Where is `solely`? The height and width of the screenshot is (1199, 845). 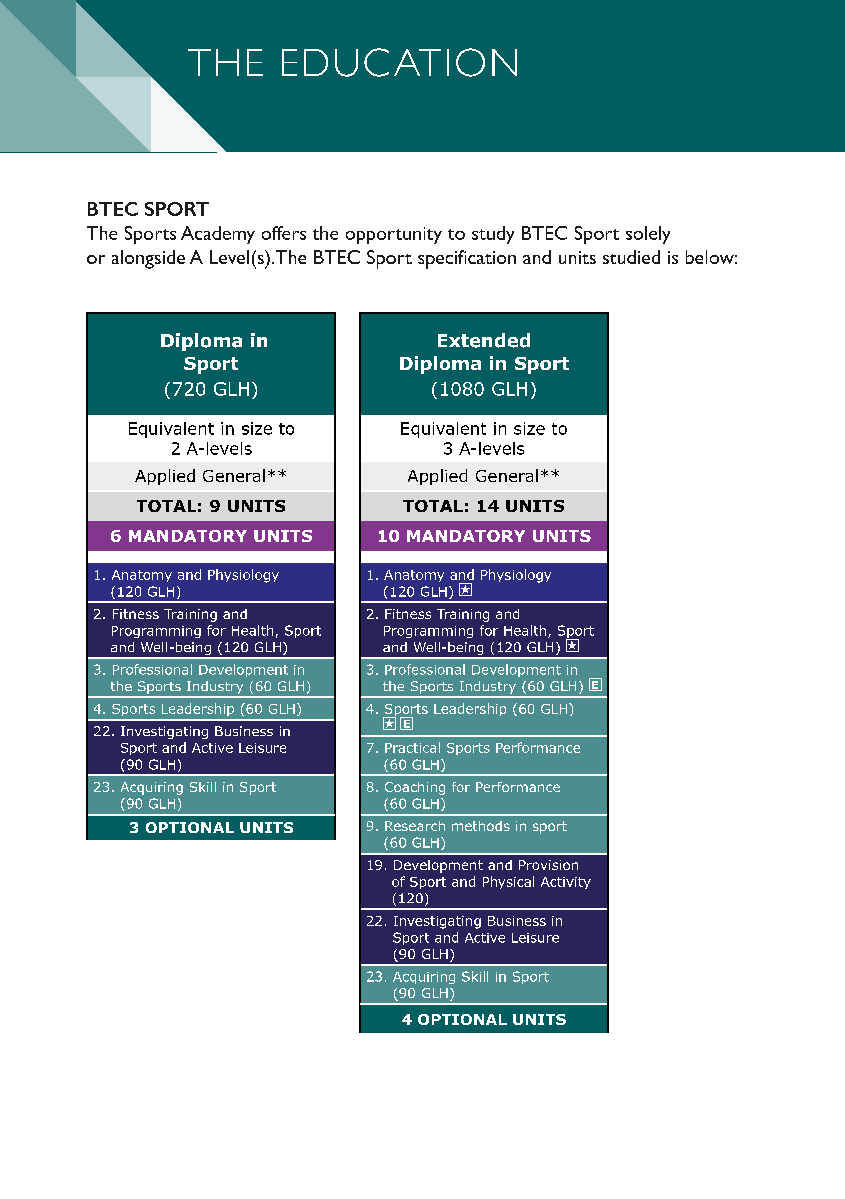 solely is located at coordinates (648, 235).
